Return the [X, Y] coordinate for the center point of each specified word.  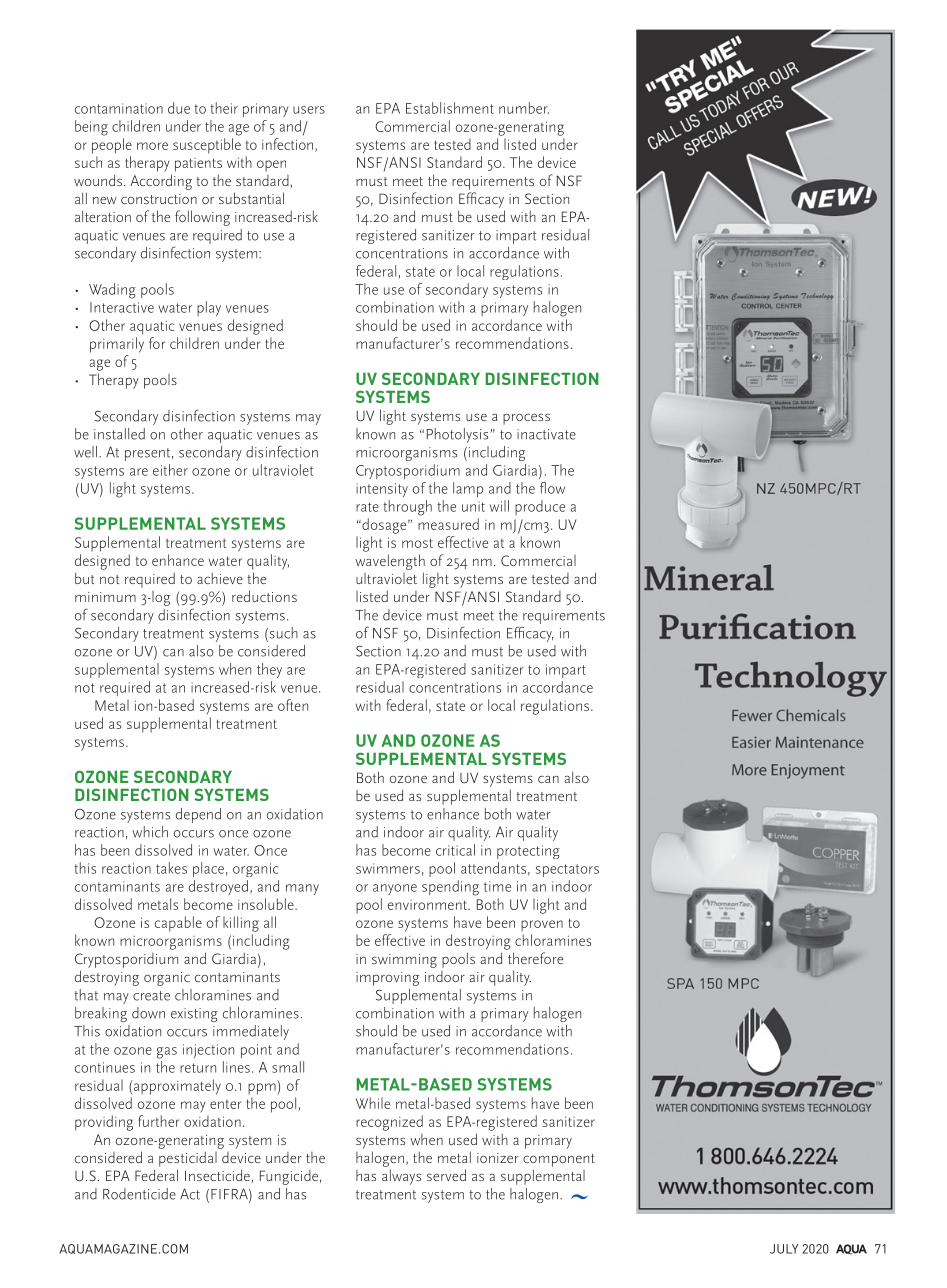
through [407, 508]
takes [171, 868]
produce [540, 507]
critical [455, 850]
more [152, 146]
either [170, 470]
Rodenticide [139, 1194]
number [524, 108]
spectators [567, 870]
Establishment [450, 108]
